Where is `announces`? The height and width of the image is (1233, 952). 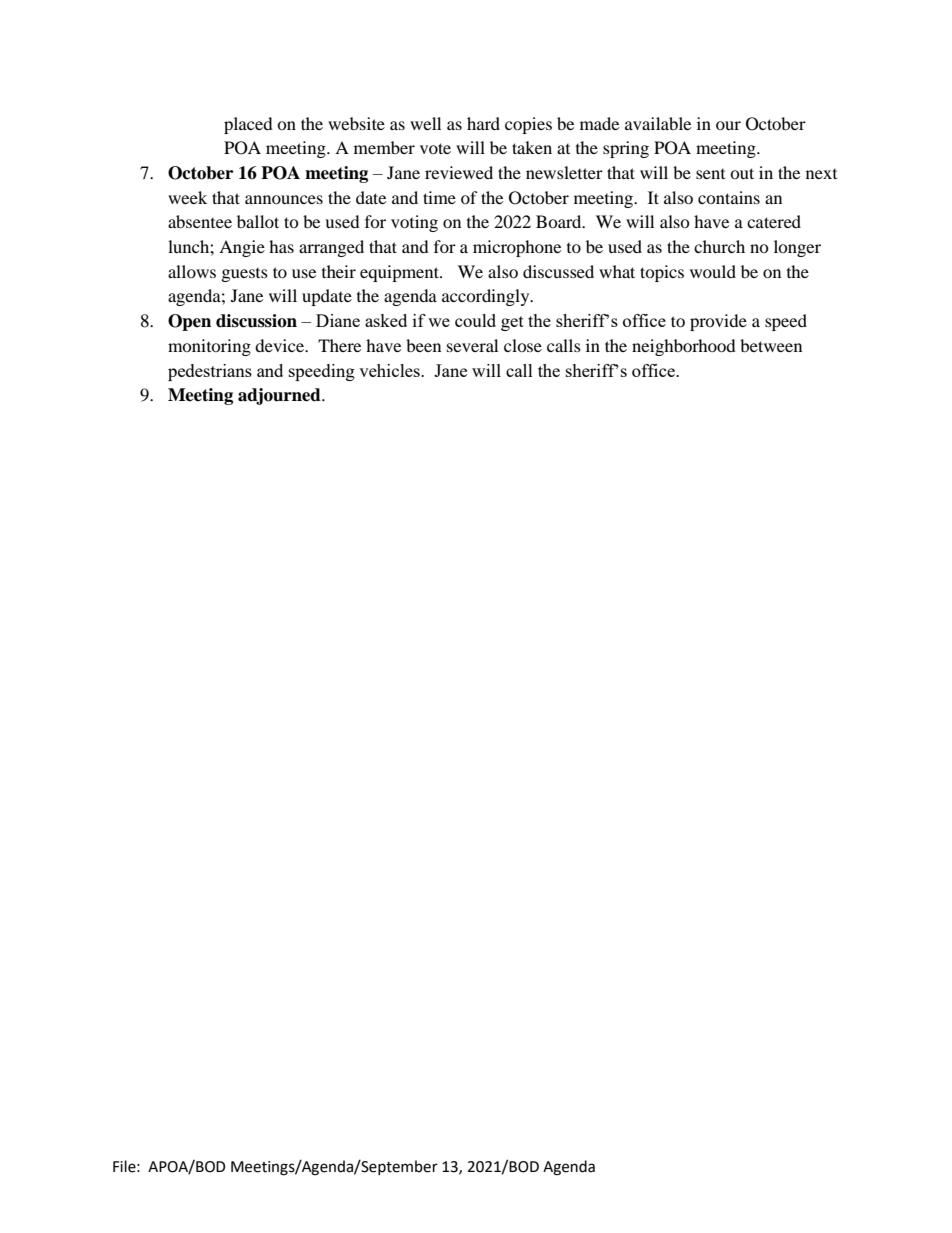 announces is located at coordinates (284, 199).
